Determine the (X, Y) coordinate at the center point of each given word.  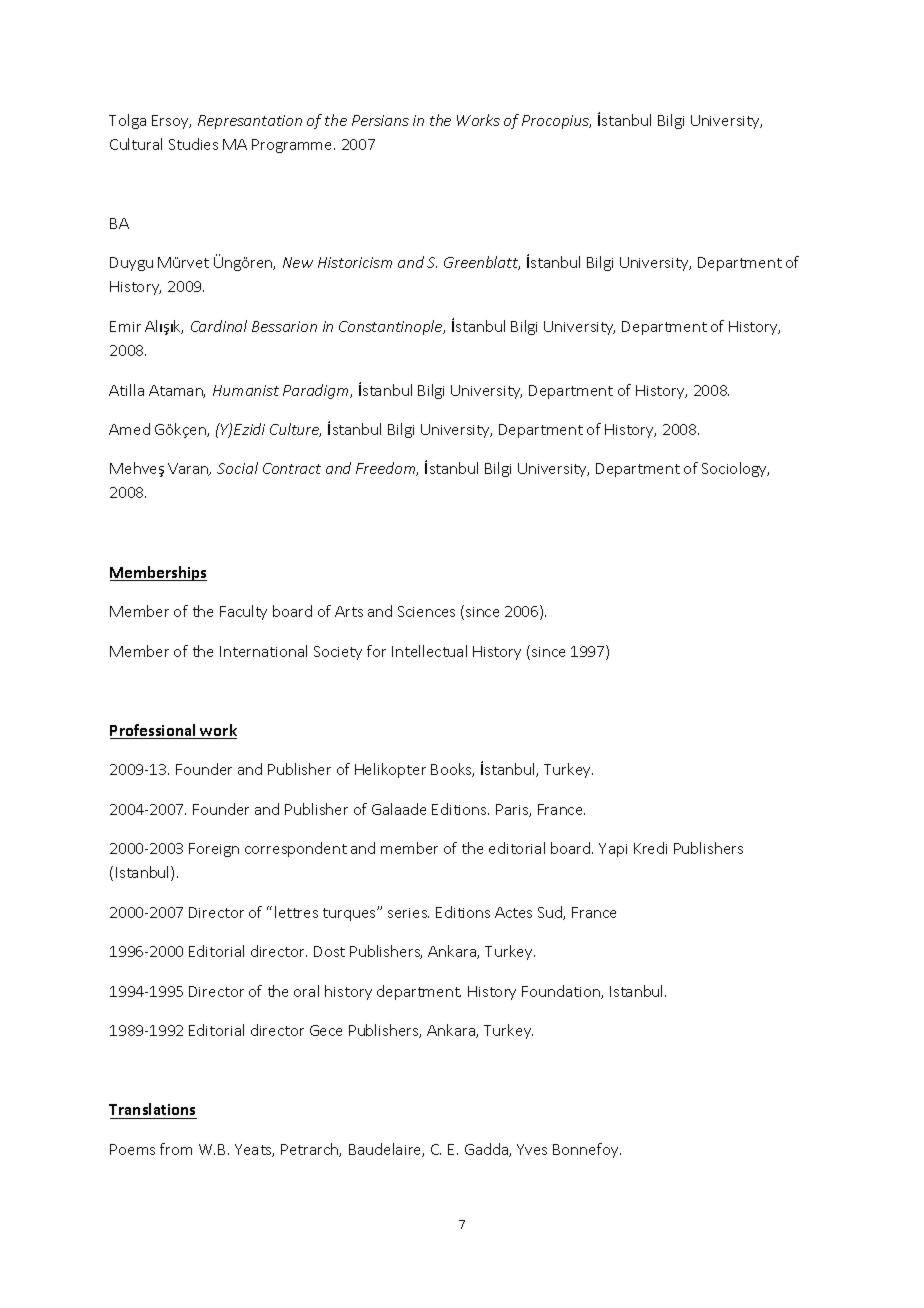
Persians (380, 120)
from (176, 1149)
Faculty (243, 612)
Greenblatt (482, 263)
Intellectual (429, 651)
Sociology (735, 469)
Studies (193, 144)
